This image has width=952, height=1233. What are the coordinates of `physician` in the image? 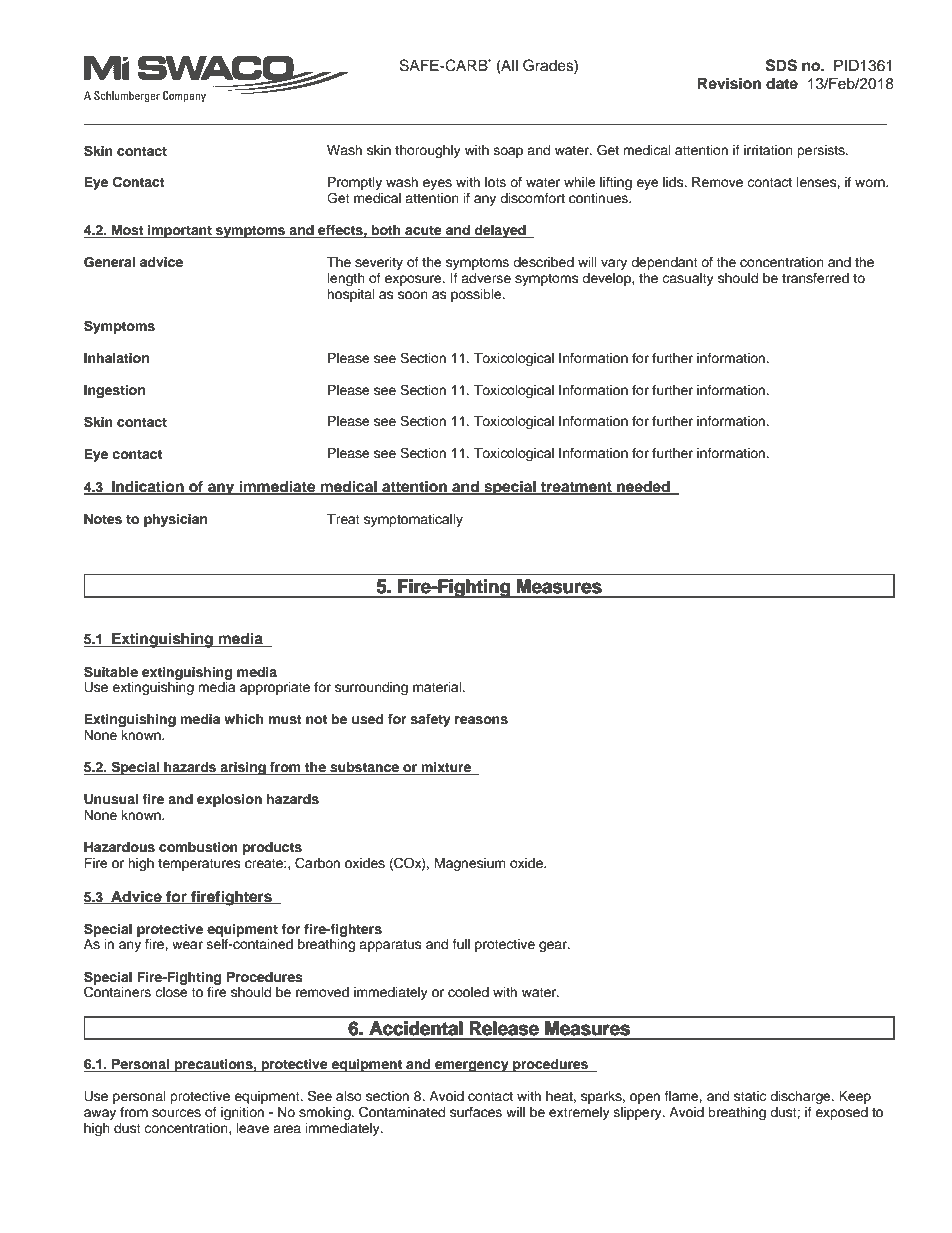 It's located at (175, 520).
